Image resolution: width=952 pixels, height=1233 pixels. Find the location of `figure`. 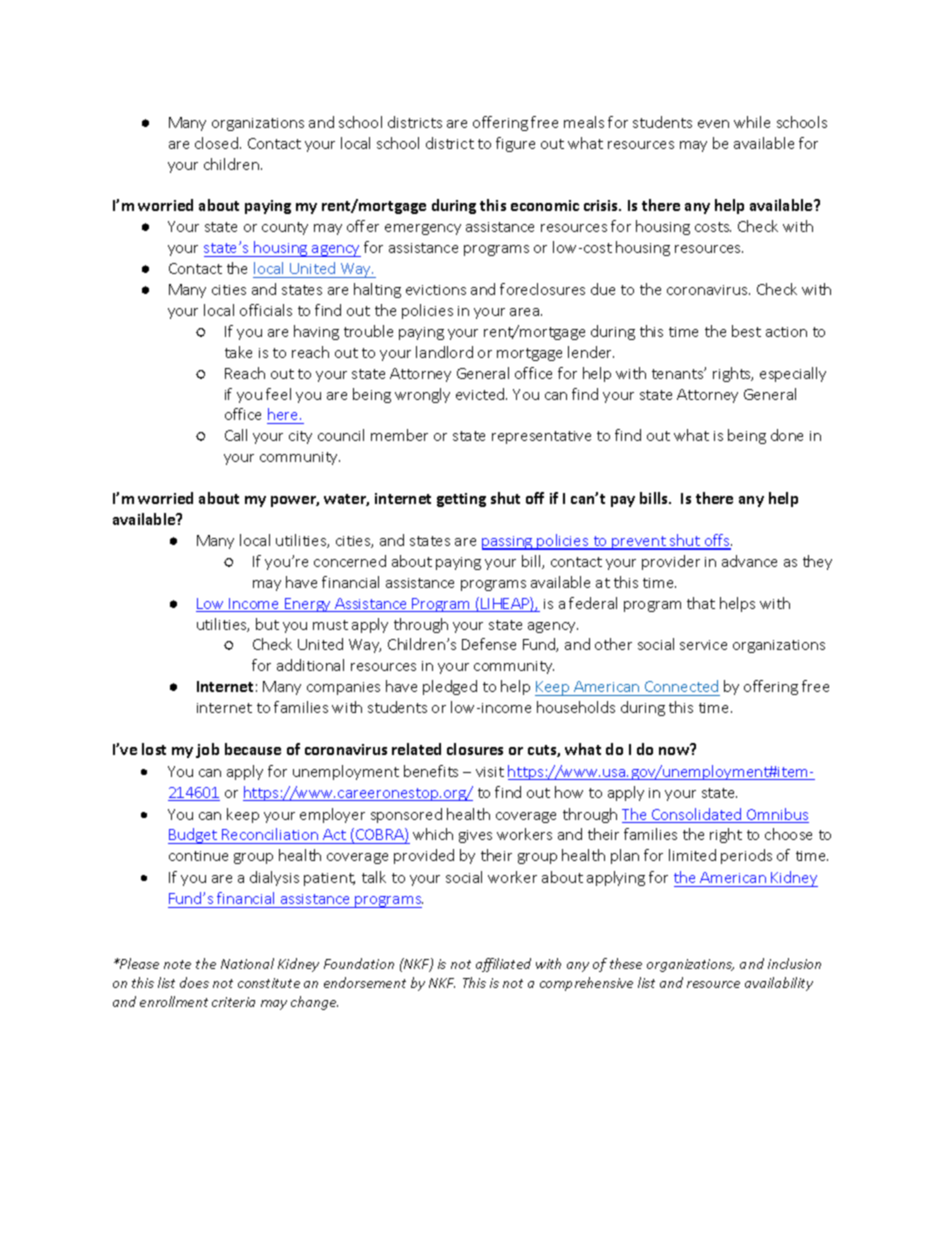

figure is located at coordinates (515, 144).
